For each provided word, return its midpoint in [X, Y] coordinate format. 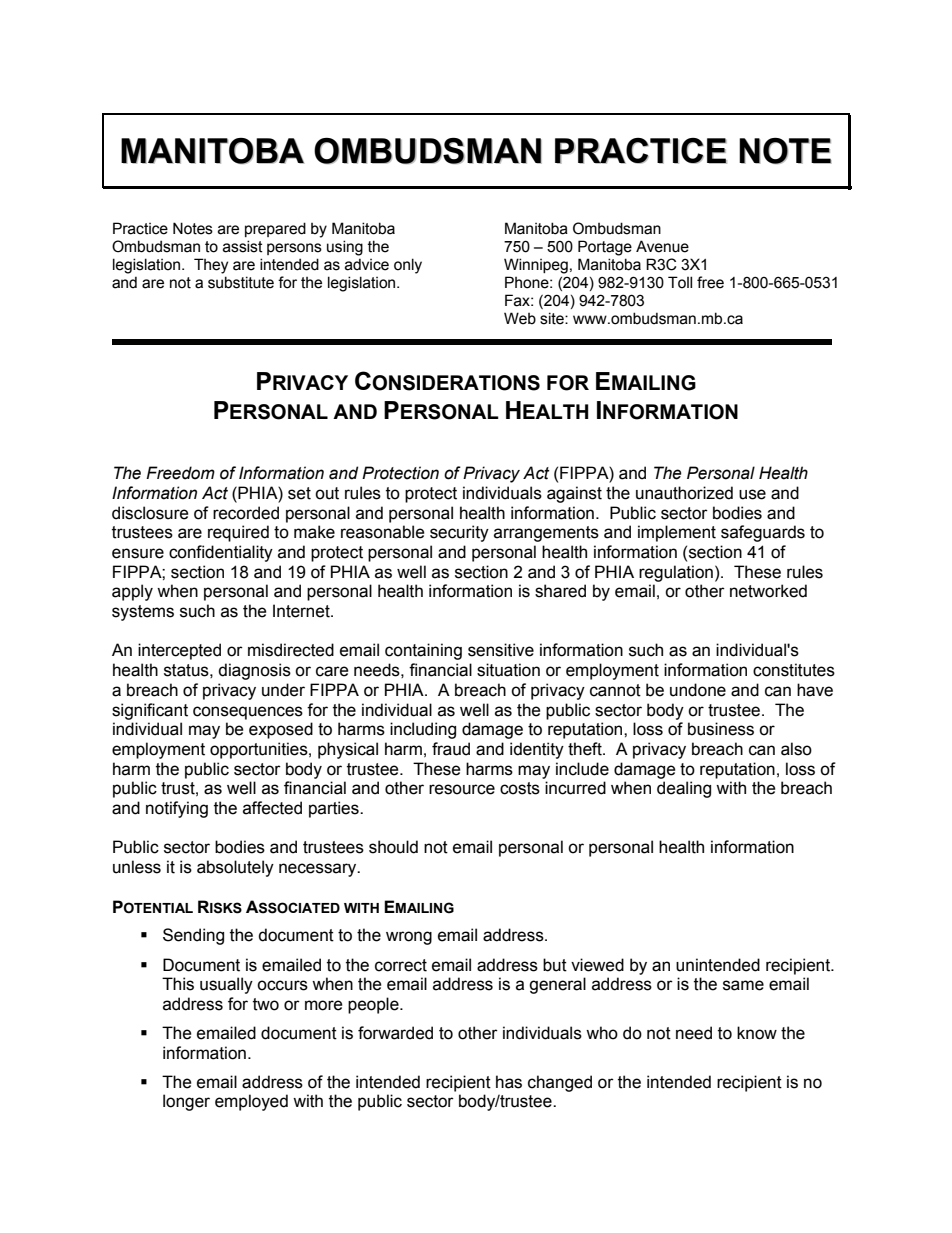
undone [698, 690]
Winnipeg [536, 266]
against [574, 494]
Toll [680, 282]
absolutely [235, 868]
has [509, 1082]
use [752, 494]
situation [508, 670]
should [393, 847]
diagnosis [254, 671]
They [211, 266]
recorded [246, 513]
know [757, 1033]
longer [186, 1102]
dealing [684, 789]
